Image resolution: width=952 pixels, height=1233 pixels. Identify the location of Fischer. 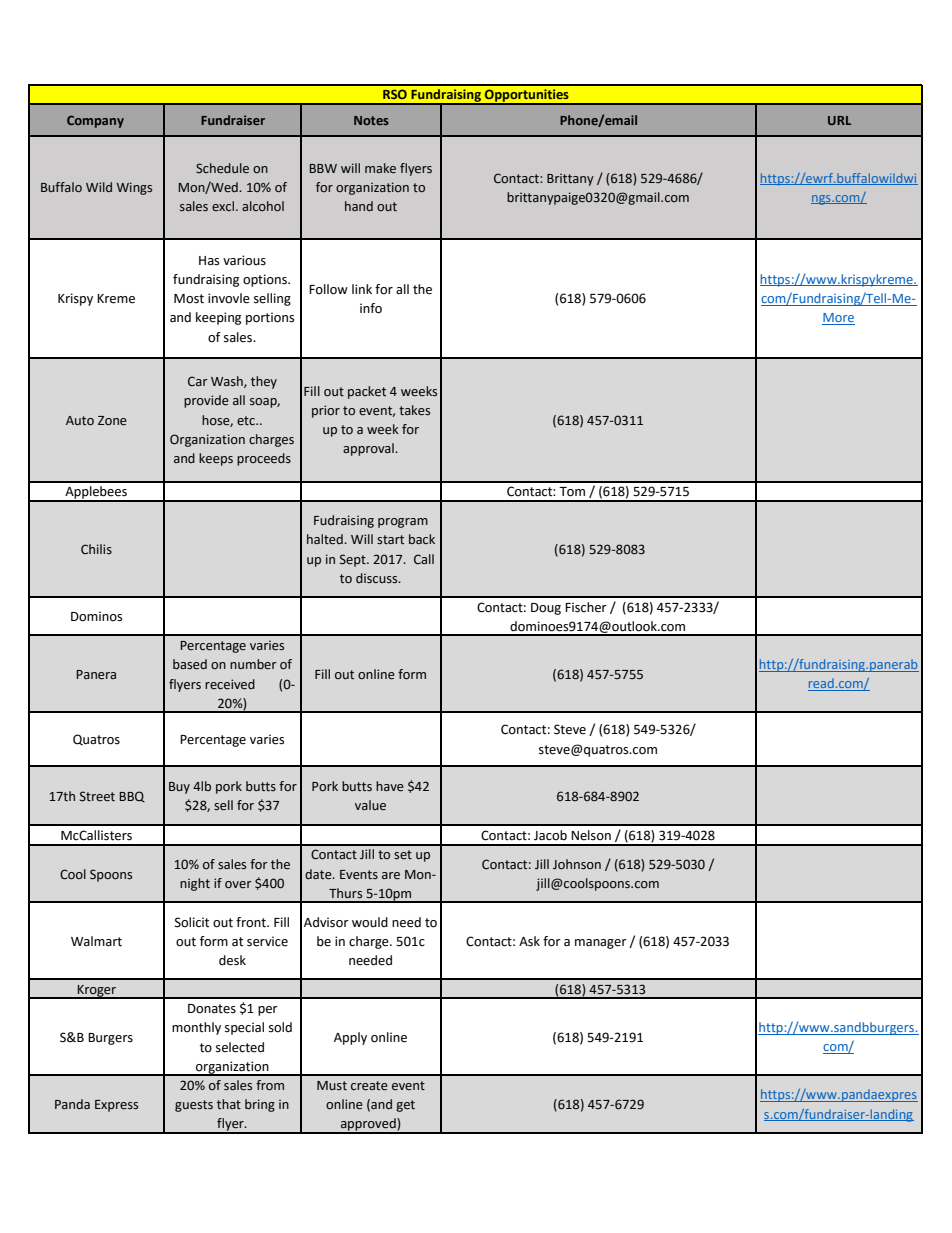
(586, 607).
